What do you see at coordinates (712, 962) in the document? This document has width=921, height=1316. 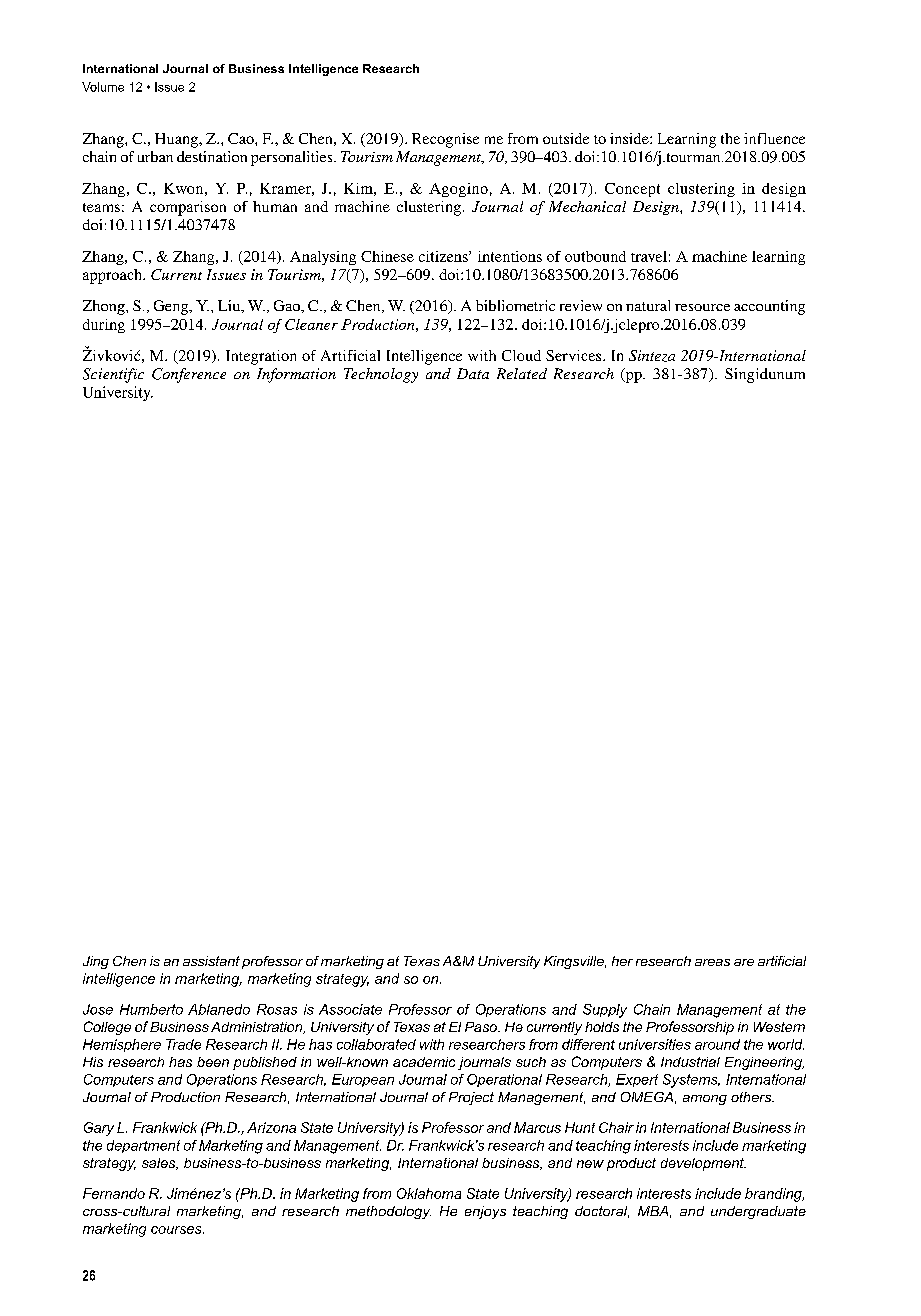 I see `areas` at bounding box center [712, 962].
